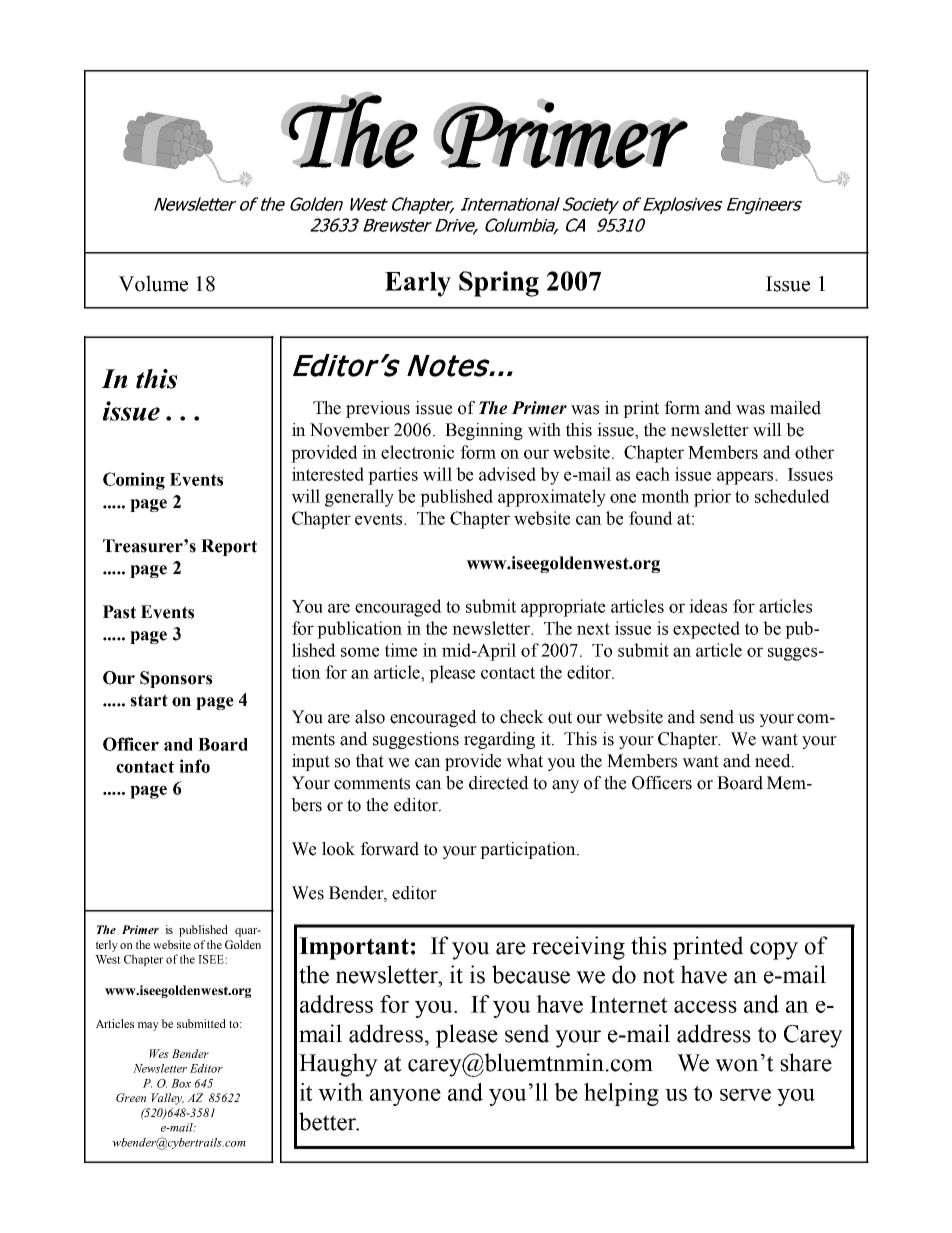 This screenshot has height=1233, width=952. I want to click on anyone, so click(405, 1097).
